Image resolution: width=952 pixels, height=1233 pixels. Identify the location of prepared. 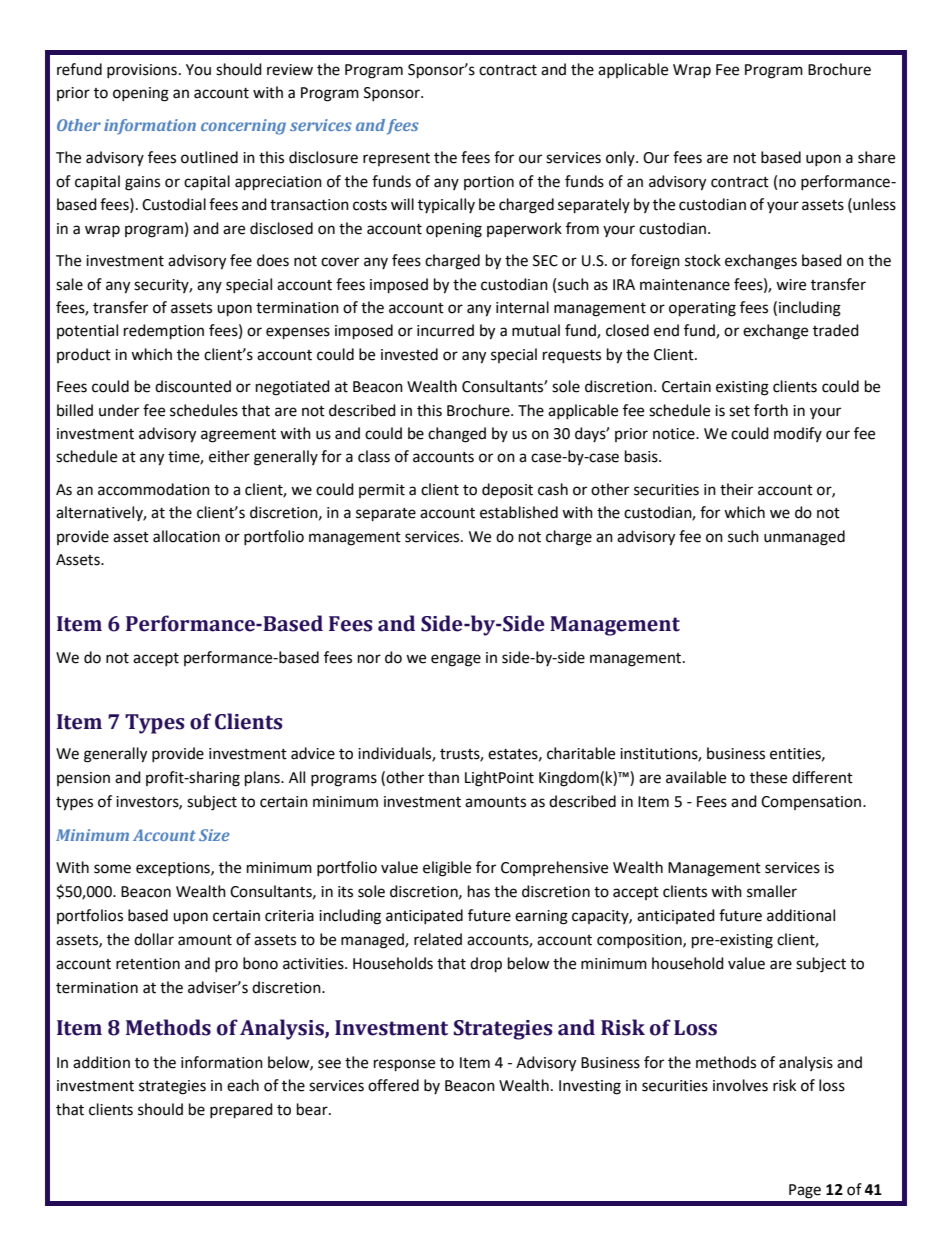
(241, 1111).
